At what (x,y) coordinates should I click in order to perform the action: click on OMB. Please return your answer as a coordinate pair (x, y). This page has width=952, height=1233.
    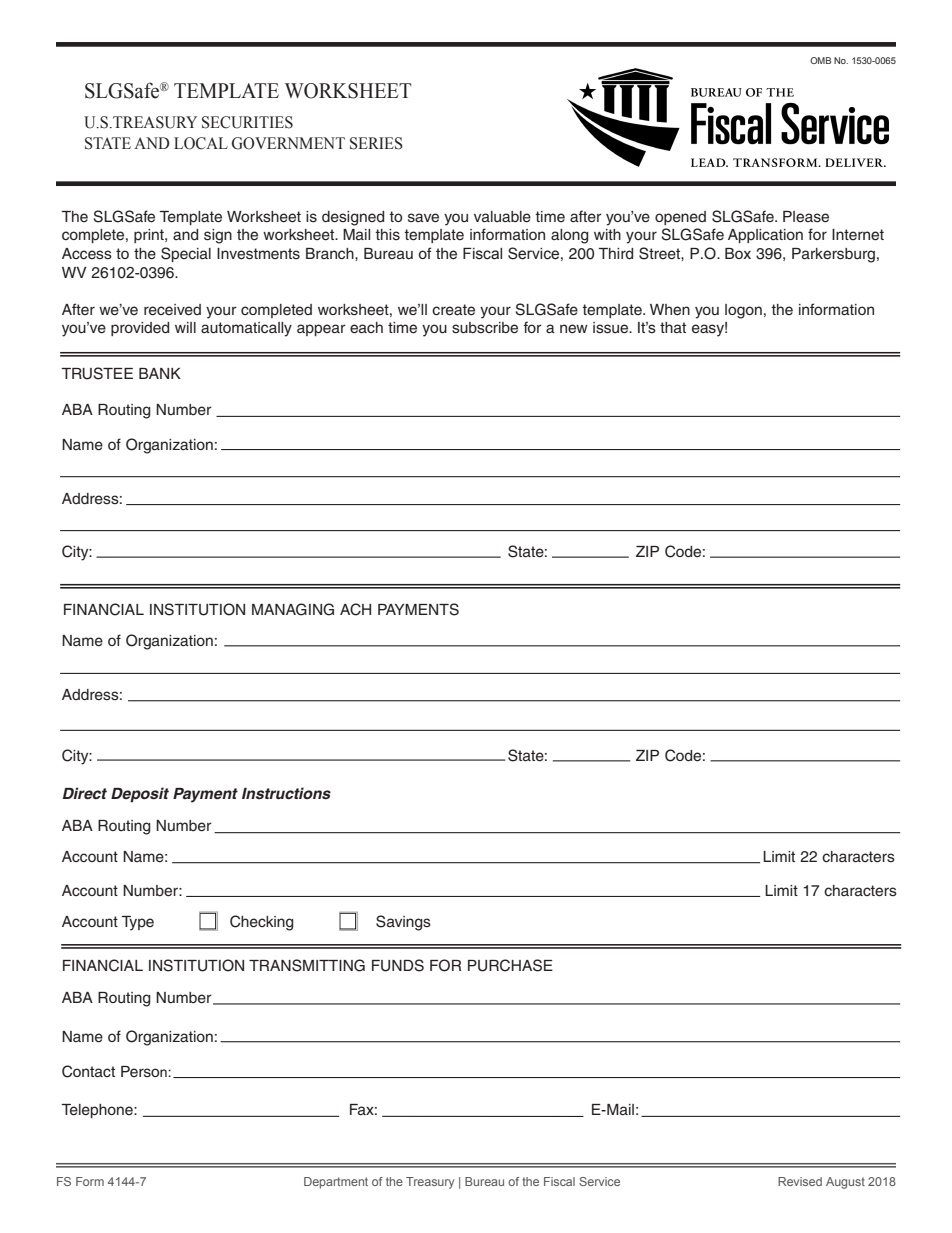
    Looking at the image, I should click on (820, 60).
